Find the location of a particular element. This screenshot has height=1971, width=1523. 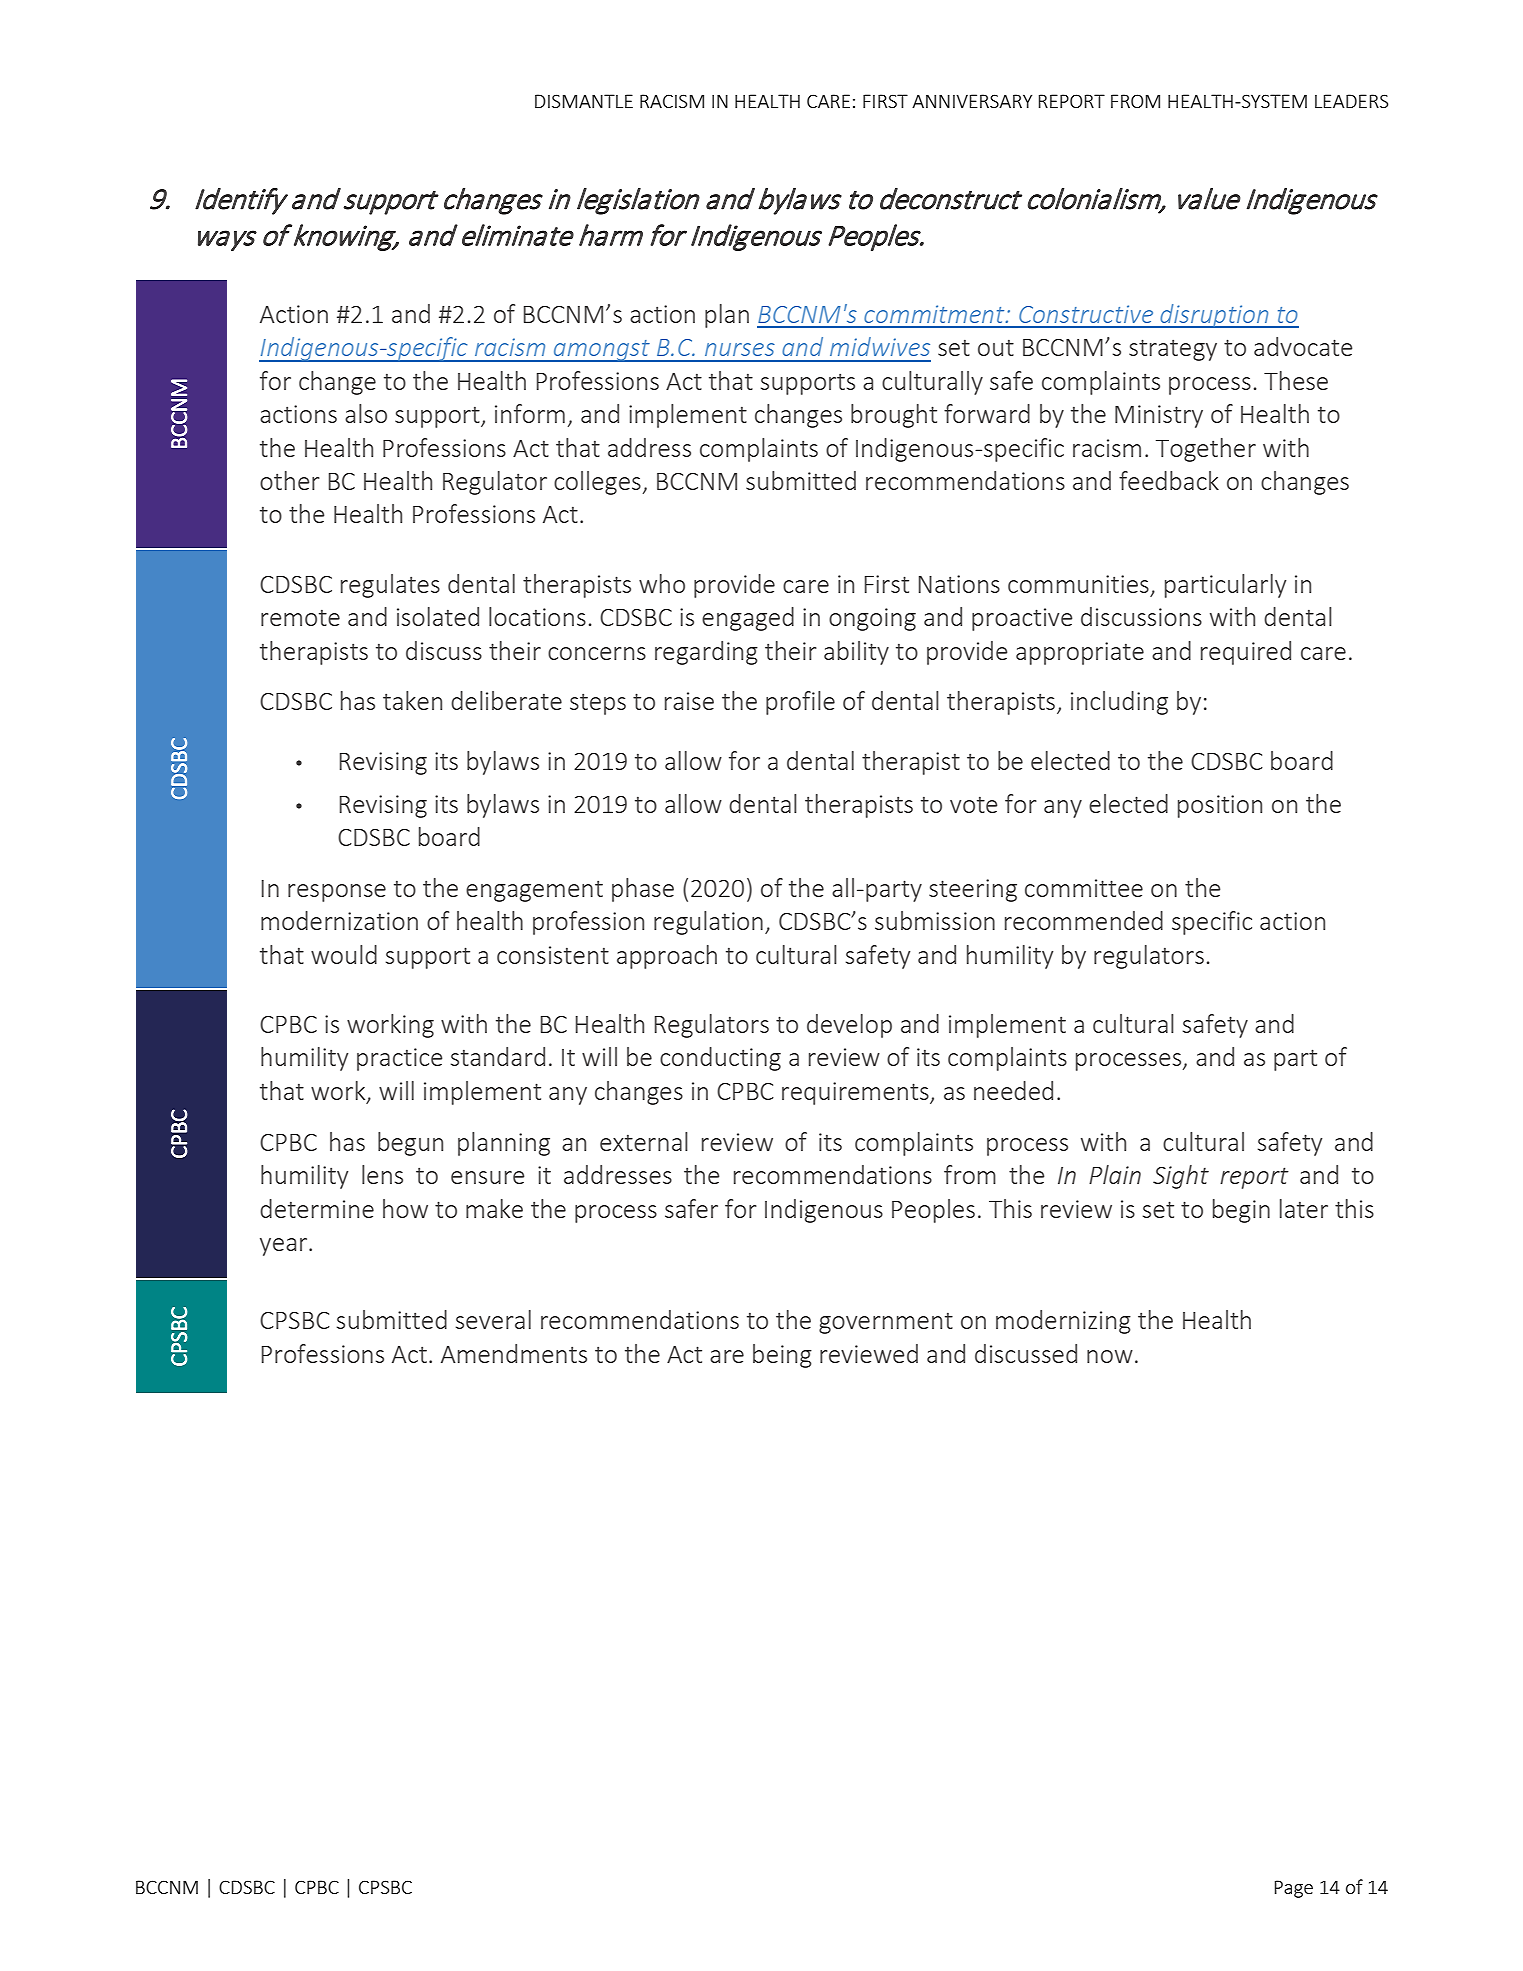

Amendments is located at coordinates (514, 1353).
